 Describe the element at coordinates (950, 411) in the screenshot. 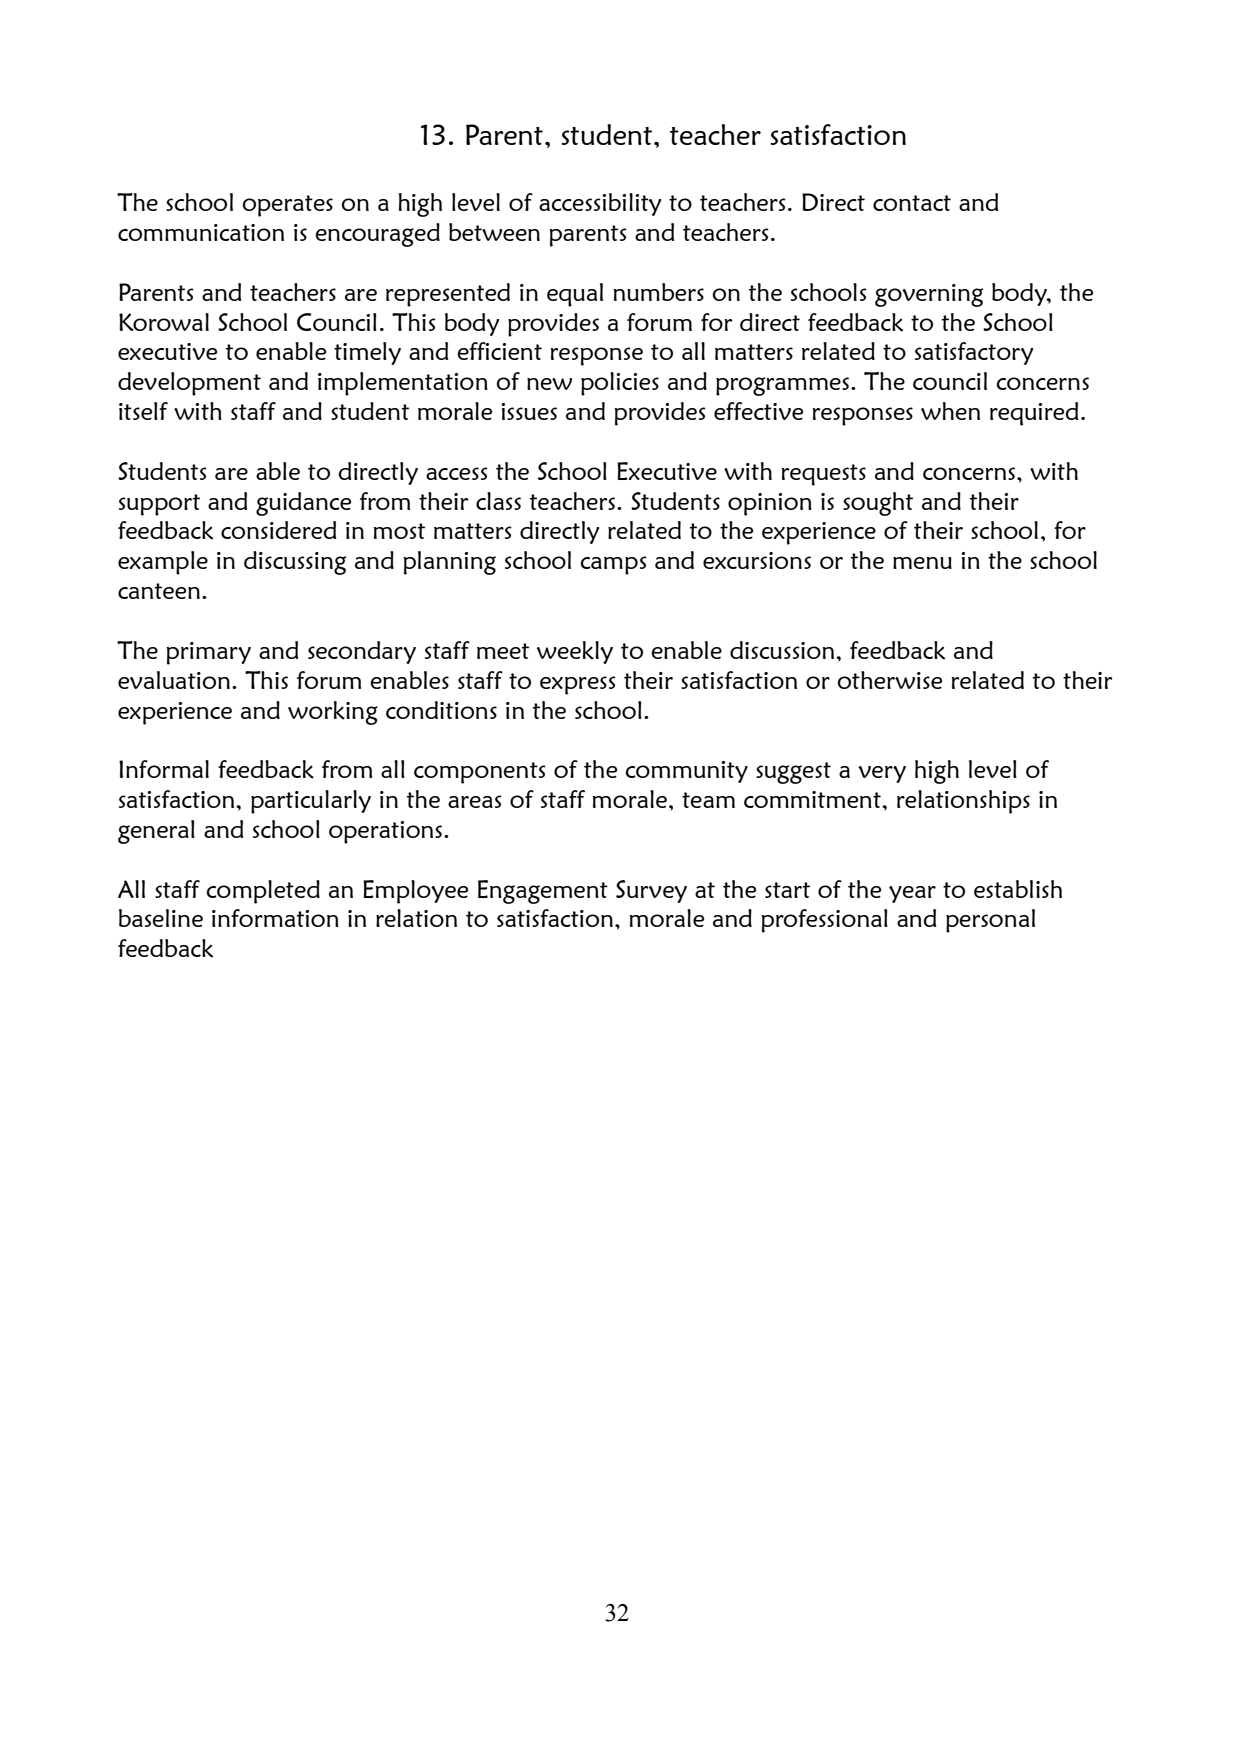

I see `when` at that location.
